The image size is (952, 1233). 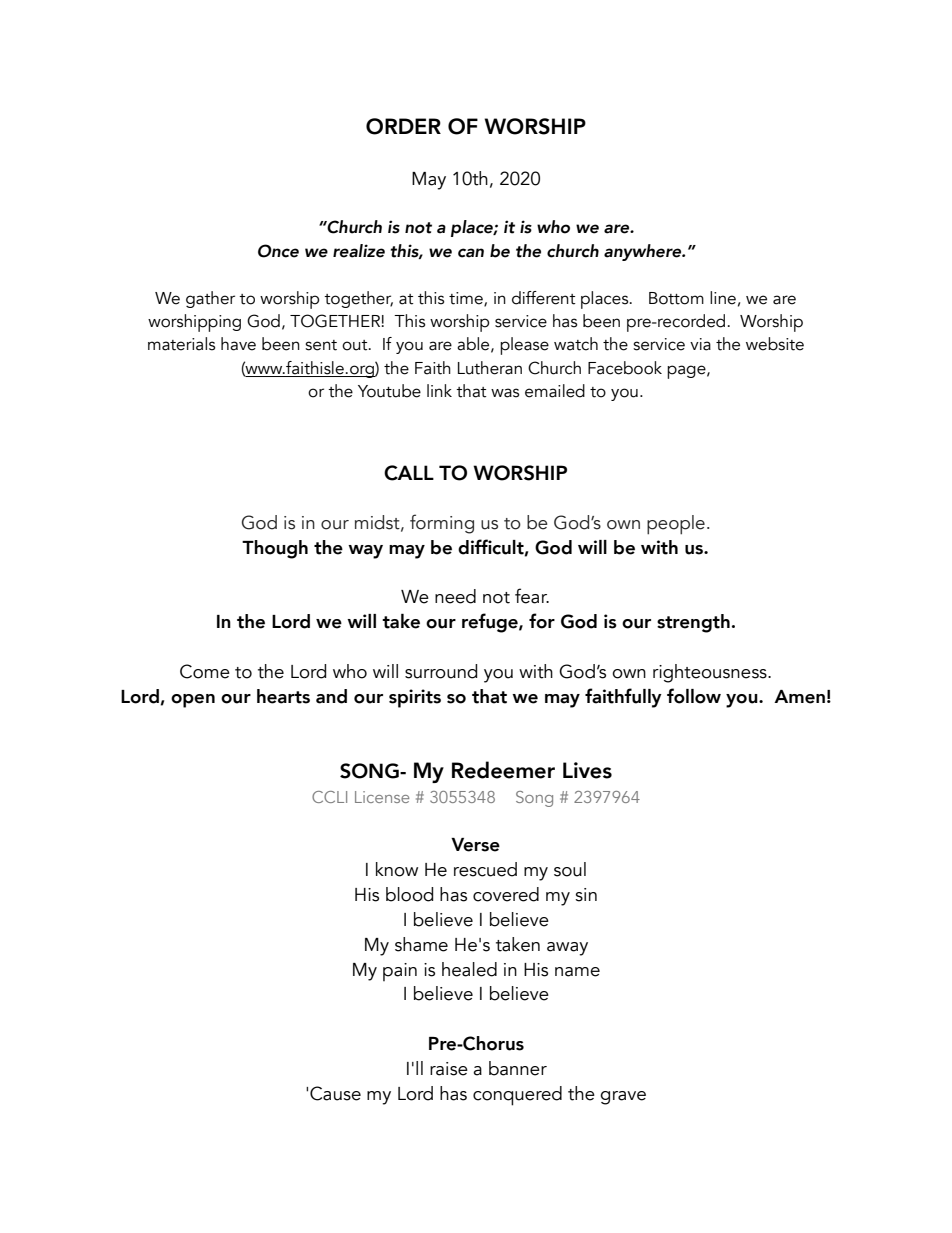 What do you see at coordinates (693, 623) in the page?
I see `strength` at bounding box center [693, 623].
